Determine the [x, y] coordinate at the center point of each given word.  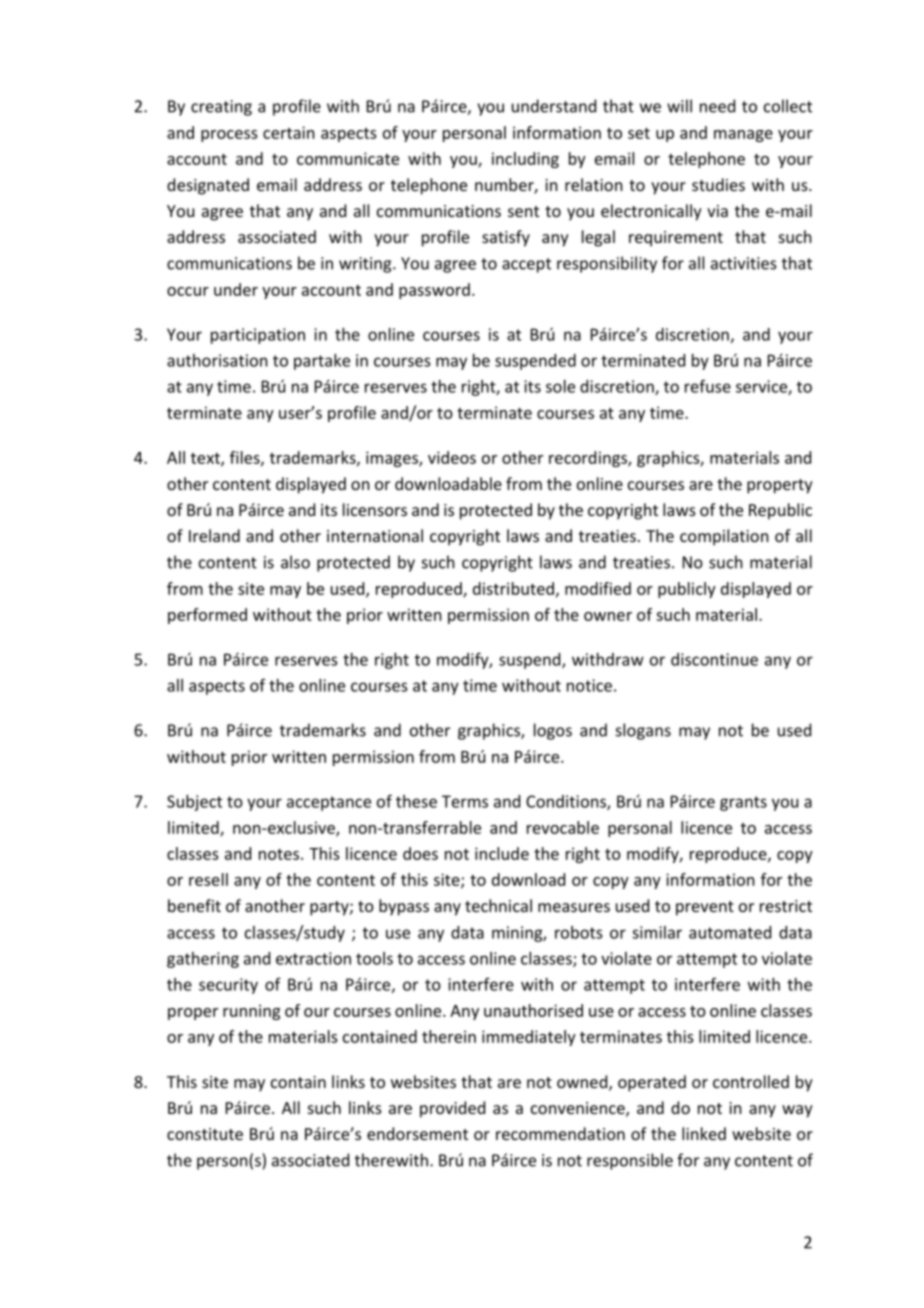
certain [289, 132]
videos [452, 457]
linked [704, 1133]
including [525, 160]
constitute [205, 1134]
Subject [194, 803]
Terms [465, 801]
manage [743, 136]
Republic [780, 511]
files [246, 458]
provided [452, 1109]
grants [743, 803]
